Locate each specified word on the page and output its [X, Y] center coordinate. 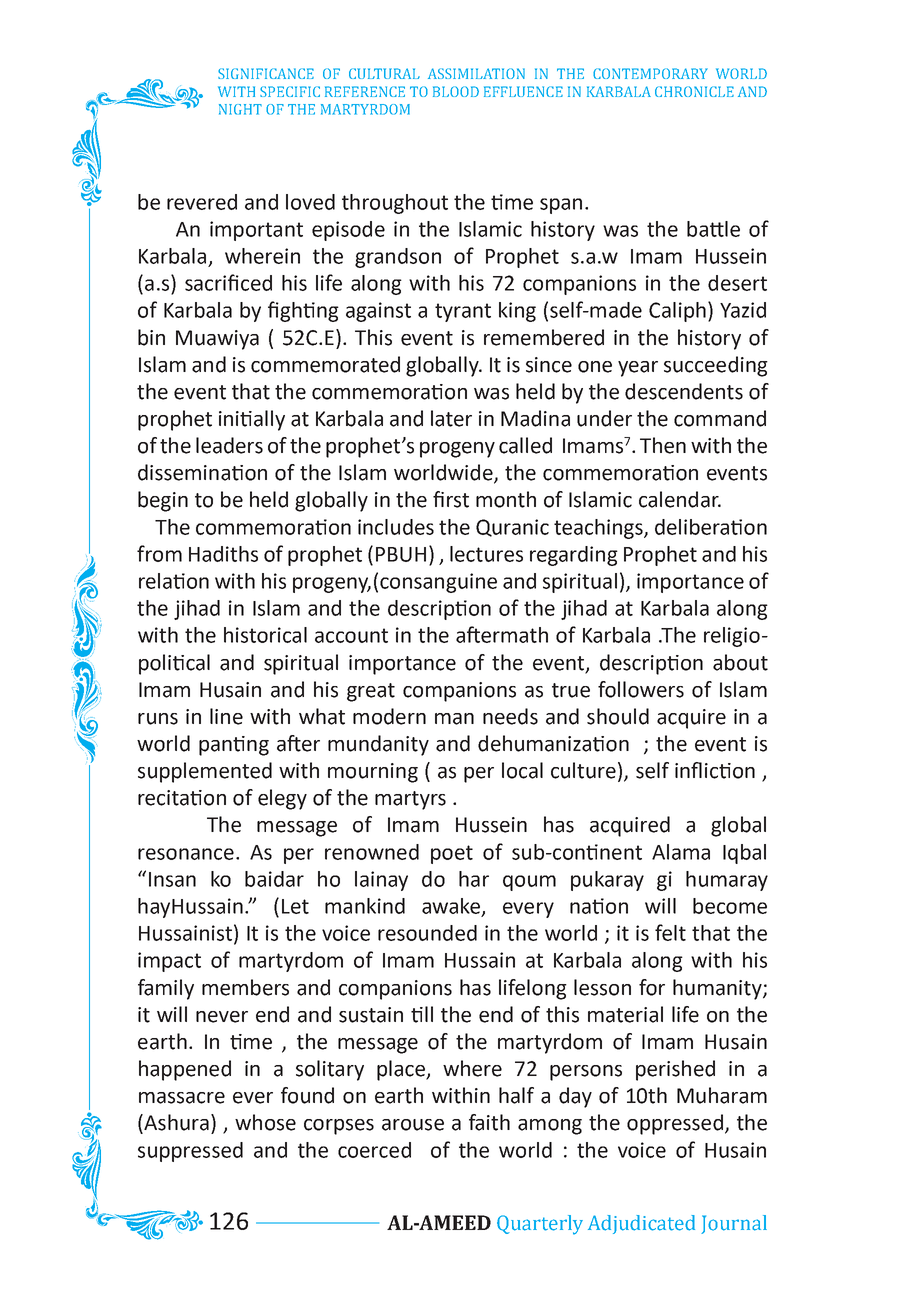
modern [389, 716]
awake [451, 906]
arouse [413, 1125]
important [256, 231]
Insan [172, 879]
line [226, 716]
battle [713, 229]
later [451, 418]
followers [641, 689]
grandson [398, 258]
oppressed [675, 1124]
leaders [229, 445]
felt [670, 932]
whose [265, 1122]
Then [663, 445]
